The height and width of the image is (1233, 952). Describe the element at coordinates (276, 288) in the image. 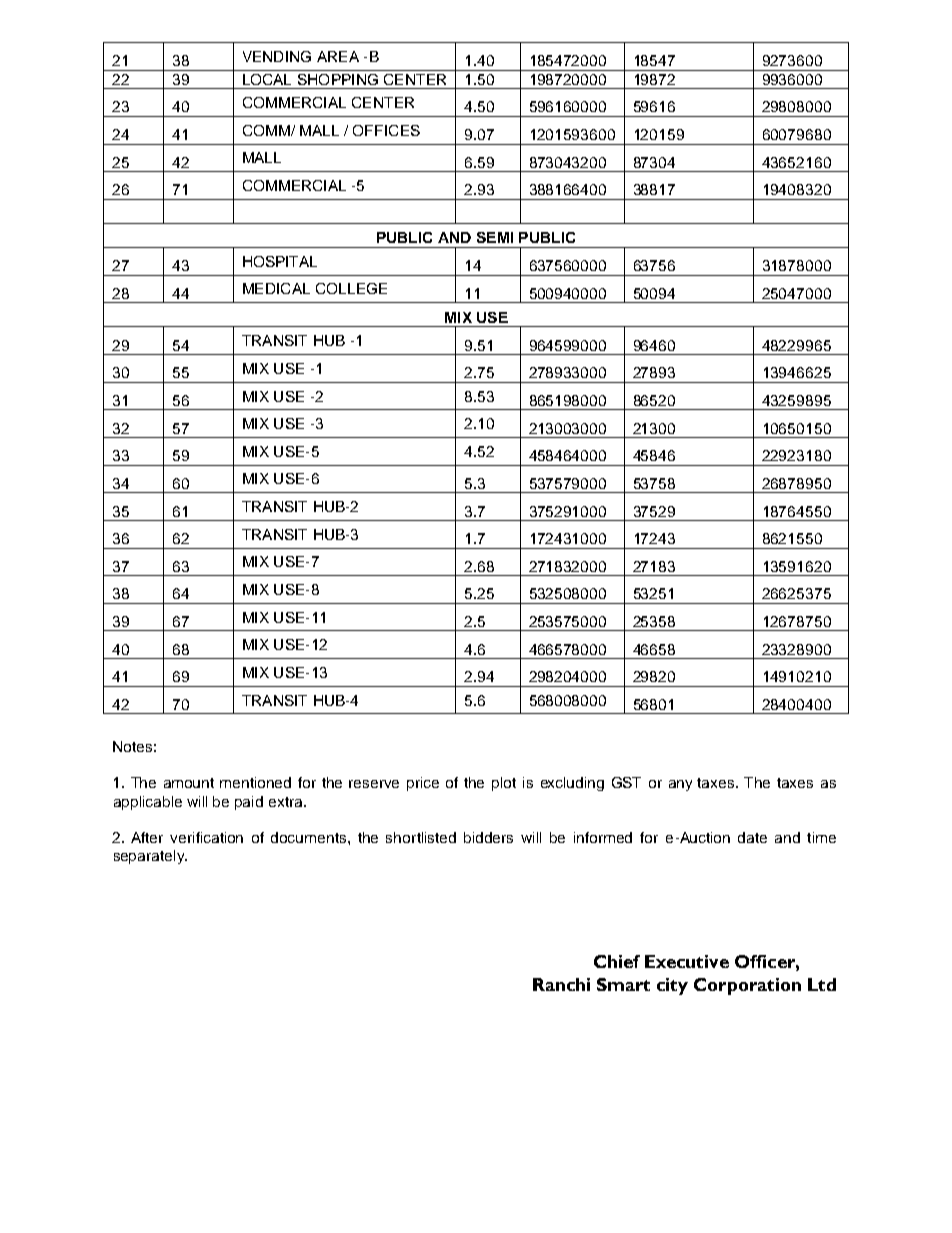

I see `MEDICAL` at that location.
